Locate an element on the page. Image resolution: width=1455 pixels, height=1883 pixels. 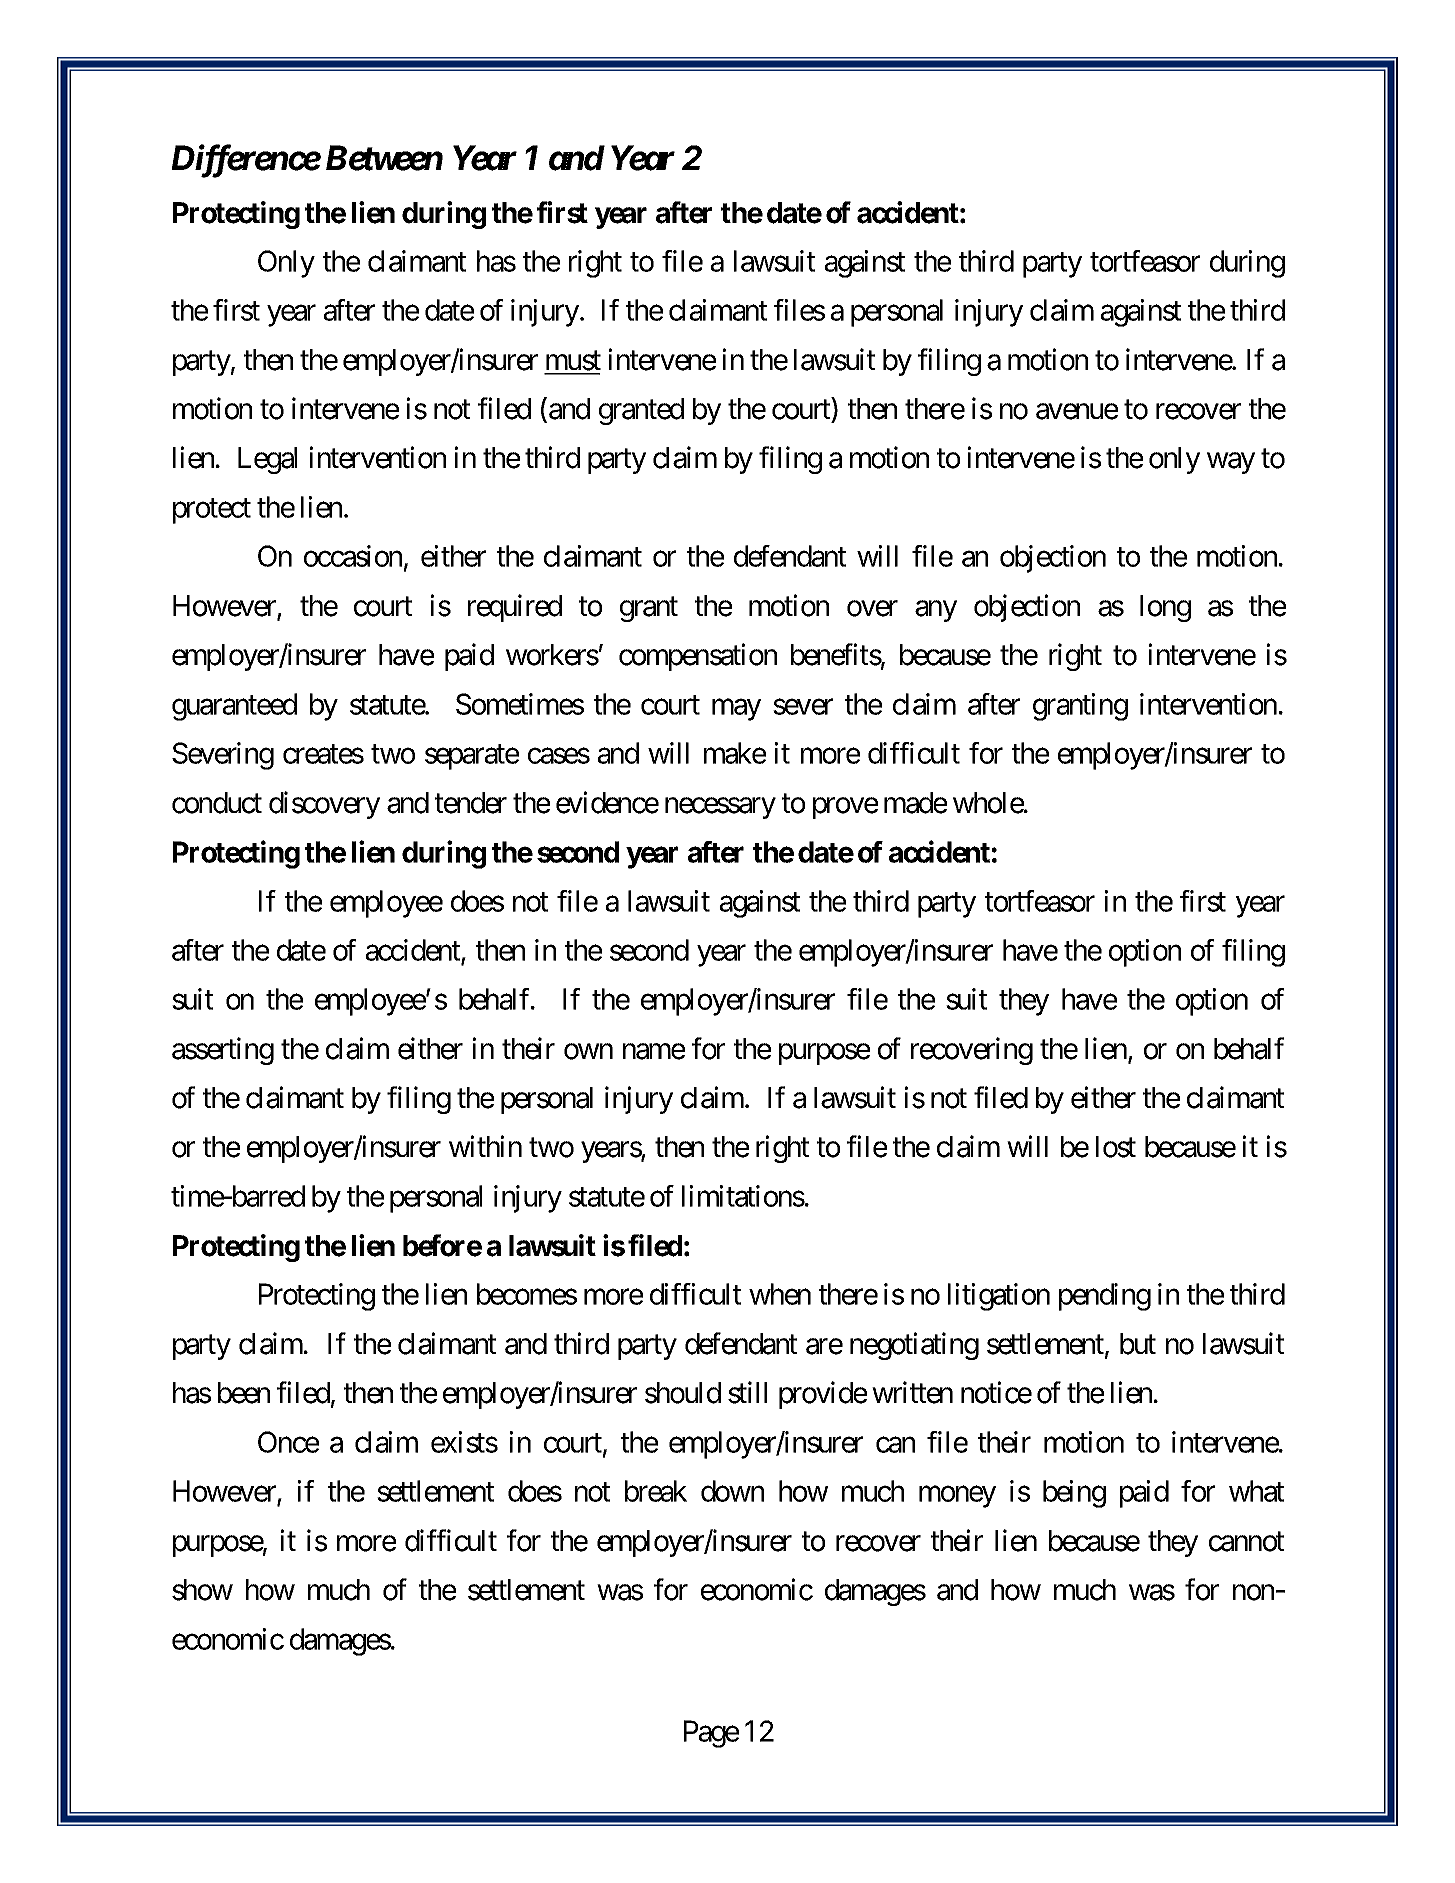
necessary is located at coordinates (720, 808).
